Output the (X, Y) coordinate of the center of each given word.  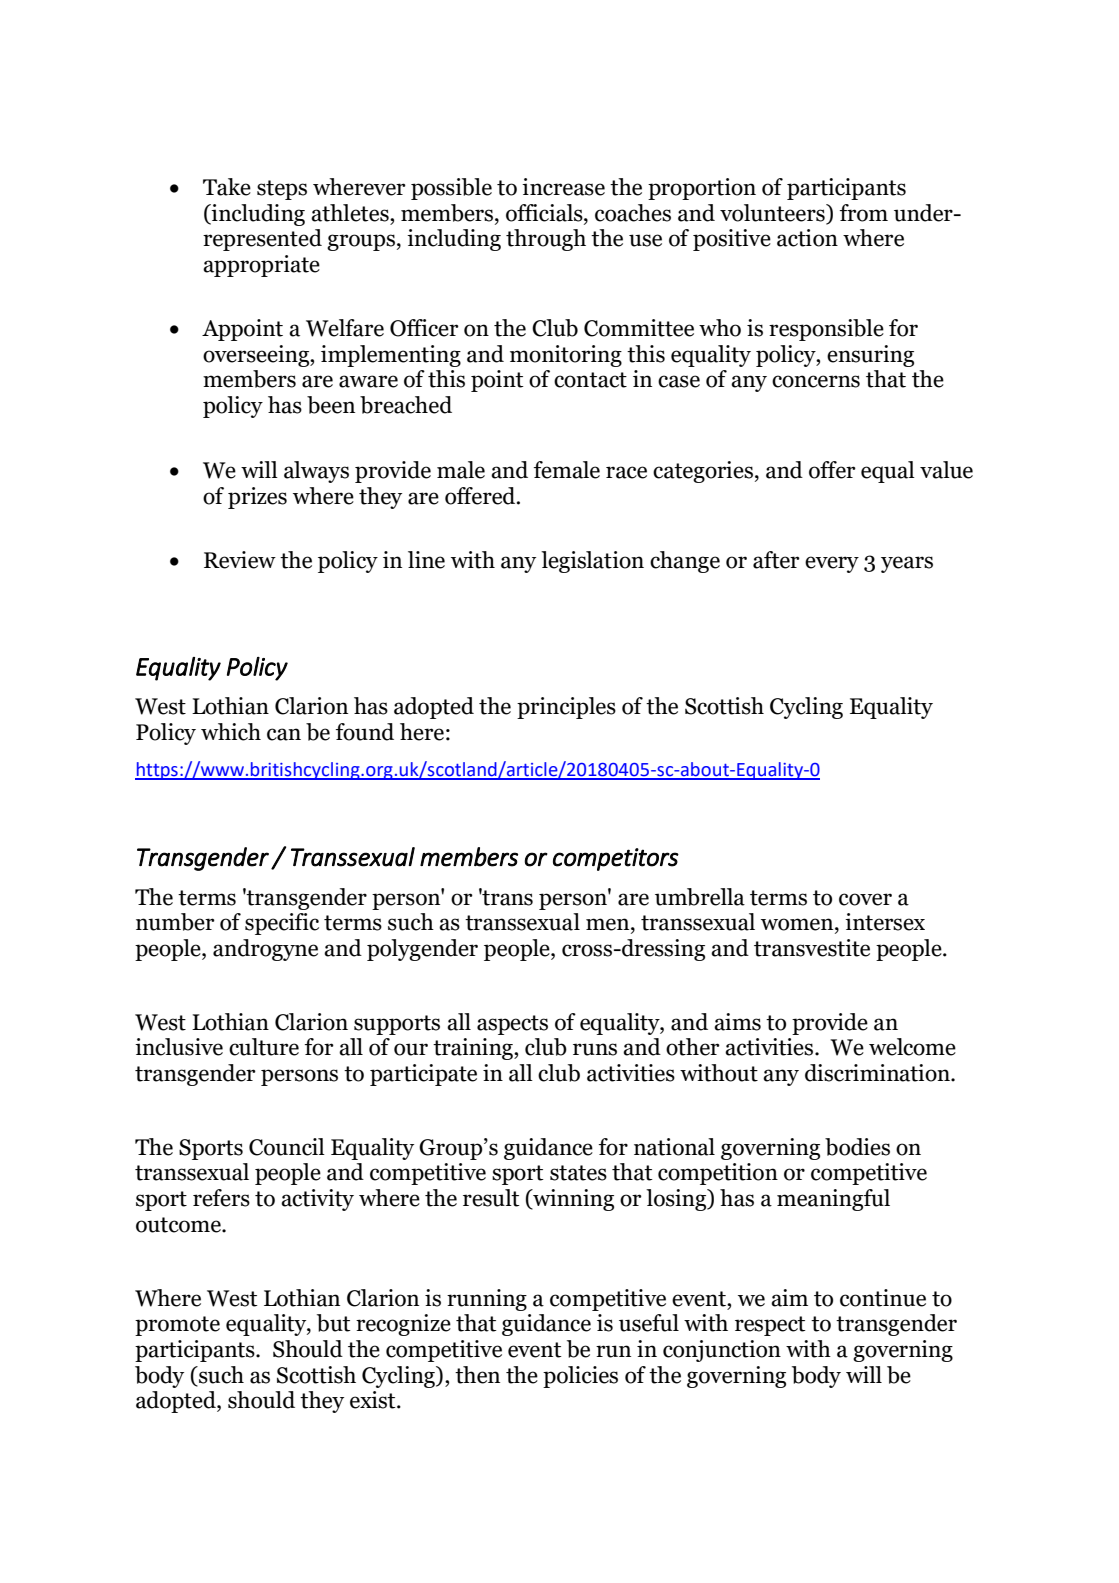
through (546, 240)
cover (865, 899)
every (832, 564)
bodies (857, 1147)
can (284, 734)
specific (282, 924)
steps (282, 190)
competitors (616, 859)
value (946, 470)
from (864, 213)
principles (566, 708)
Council (287, 1147)
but (334, 1323)
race (626, 472)
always (316, 472)
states (578, 1173)
